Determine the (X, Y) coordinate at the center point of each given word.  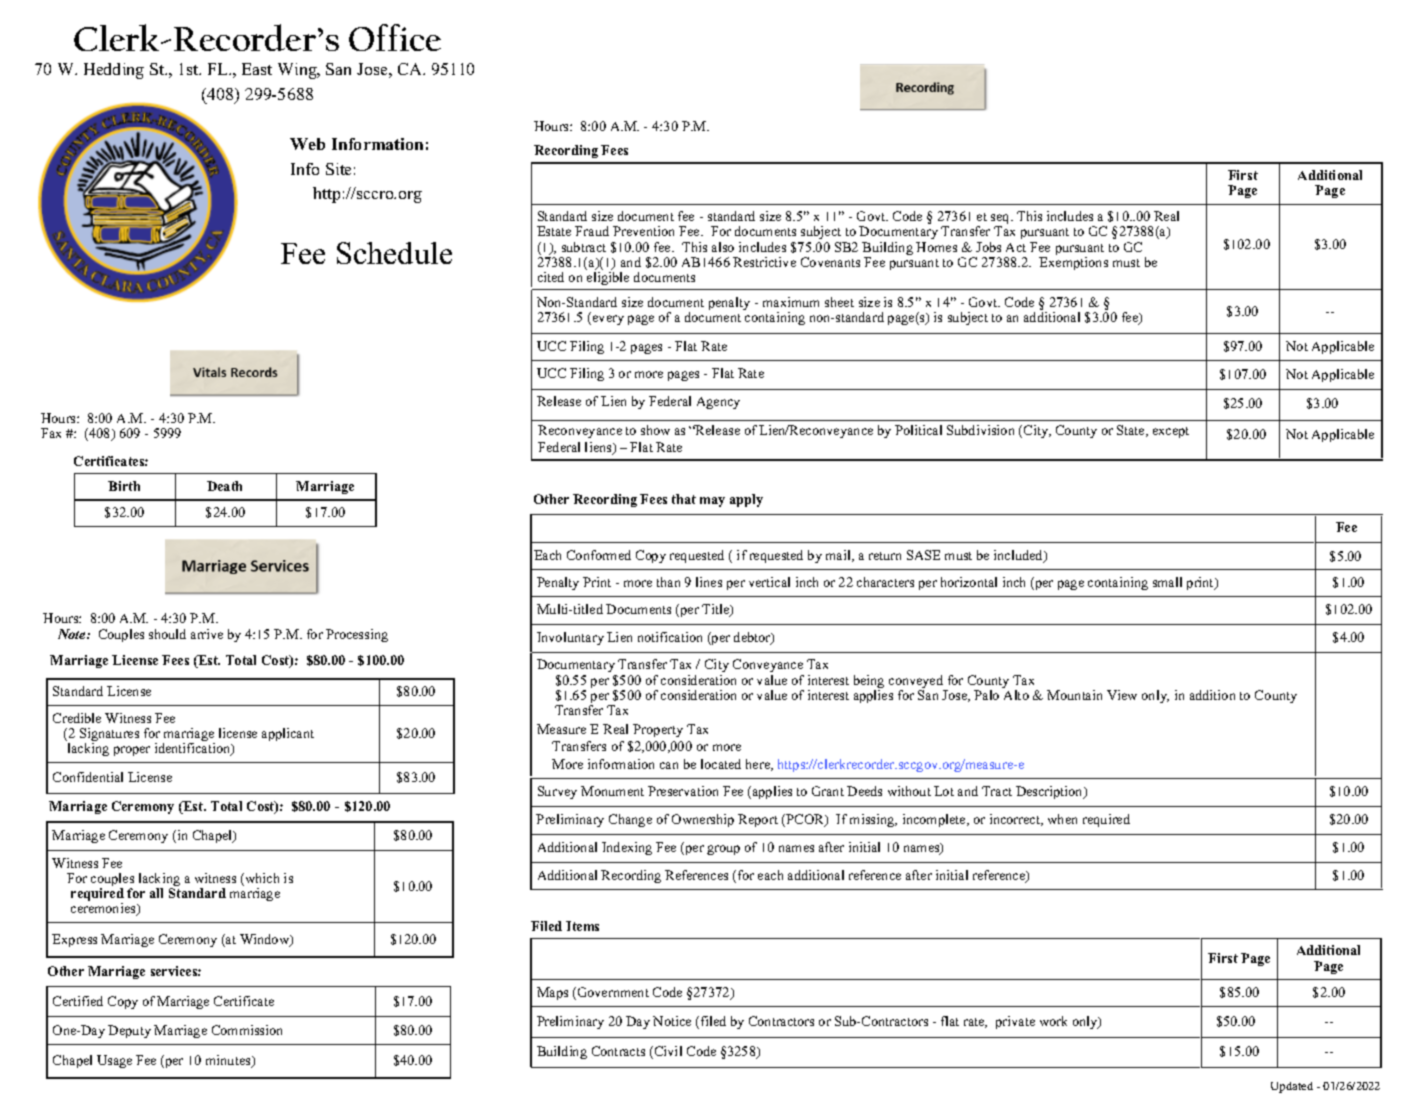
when (1062, 819)
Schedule (394, 253)
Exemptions (1073, 263)
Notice (672, 1021)
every (608, 320)
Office (395, 37)
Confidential (88, 777)
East (257, 69)
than (668, 582)
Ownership (703, 820)
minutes (229, 1061)
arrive (207, 634)
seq (1001, 220)
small (1167, 582)
